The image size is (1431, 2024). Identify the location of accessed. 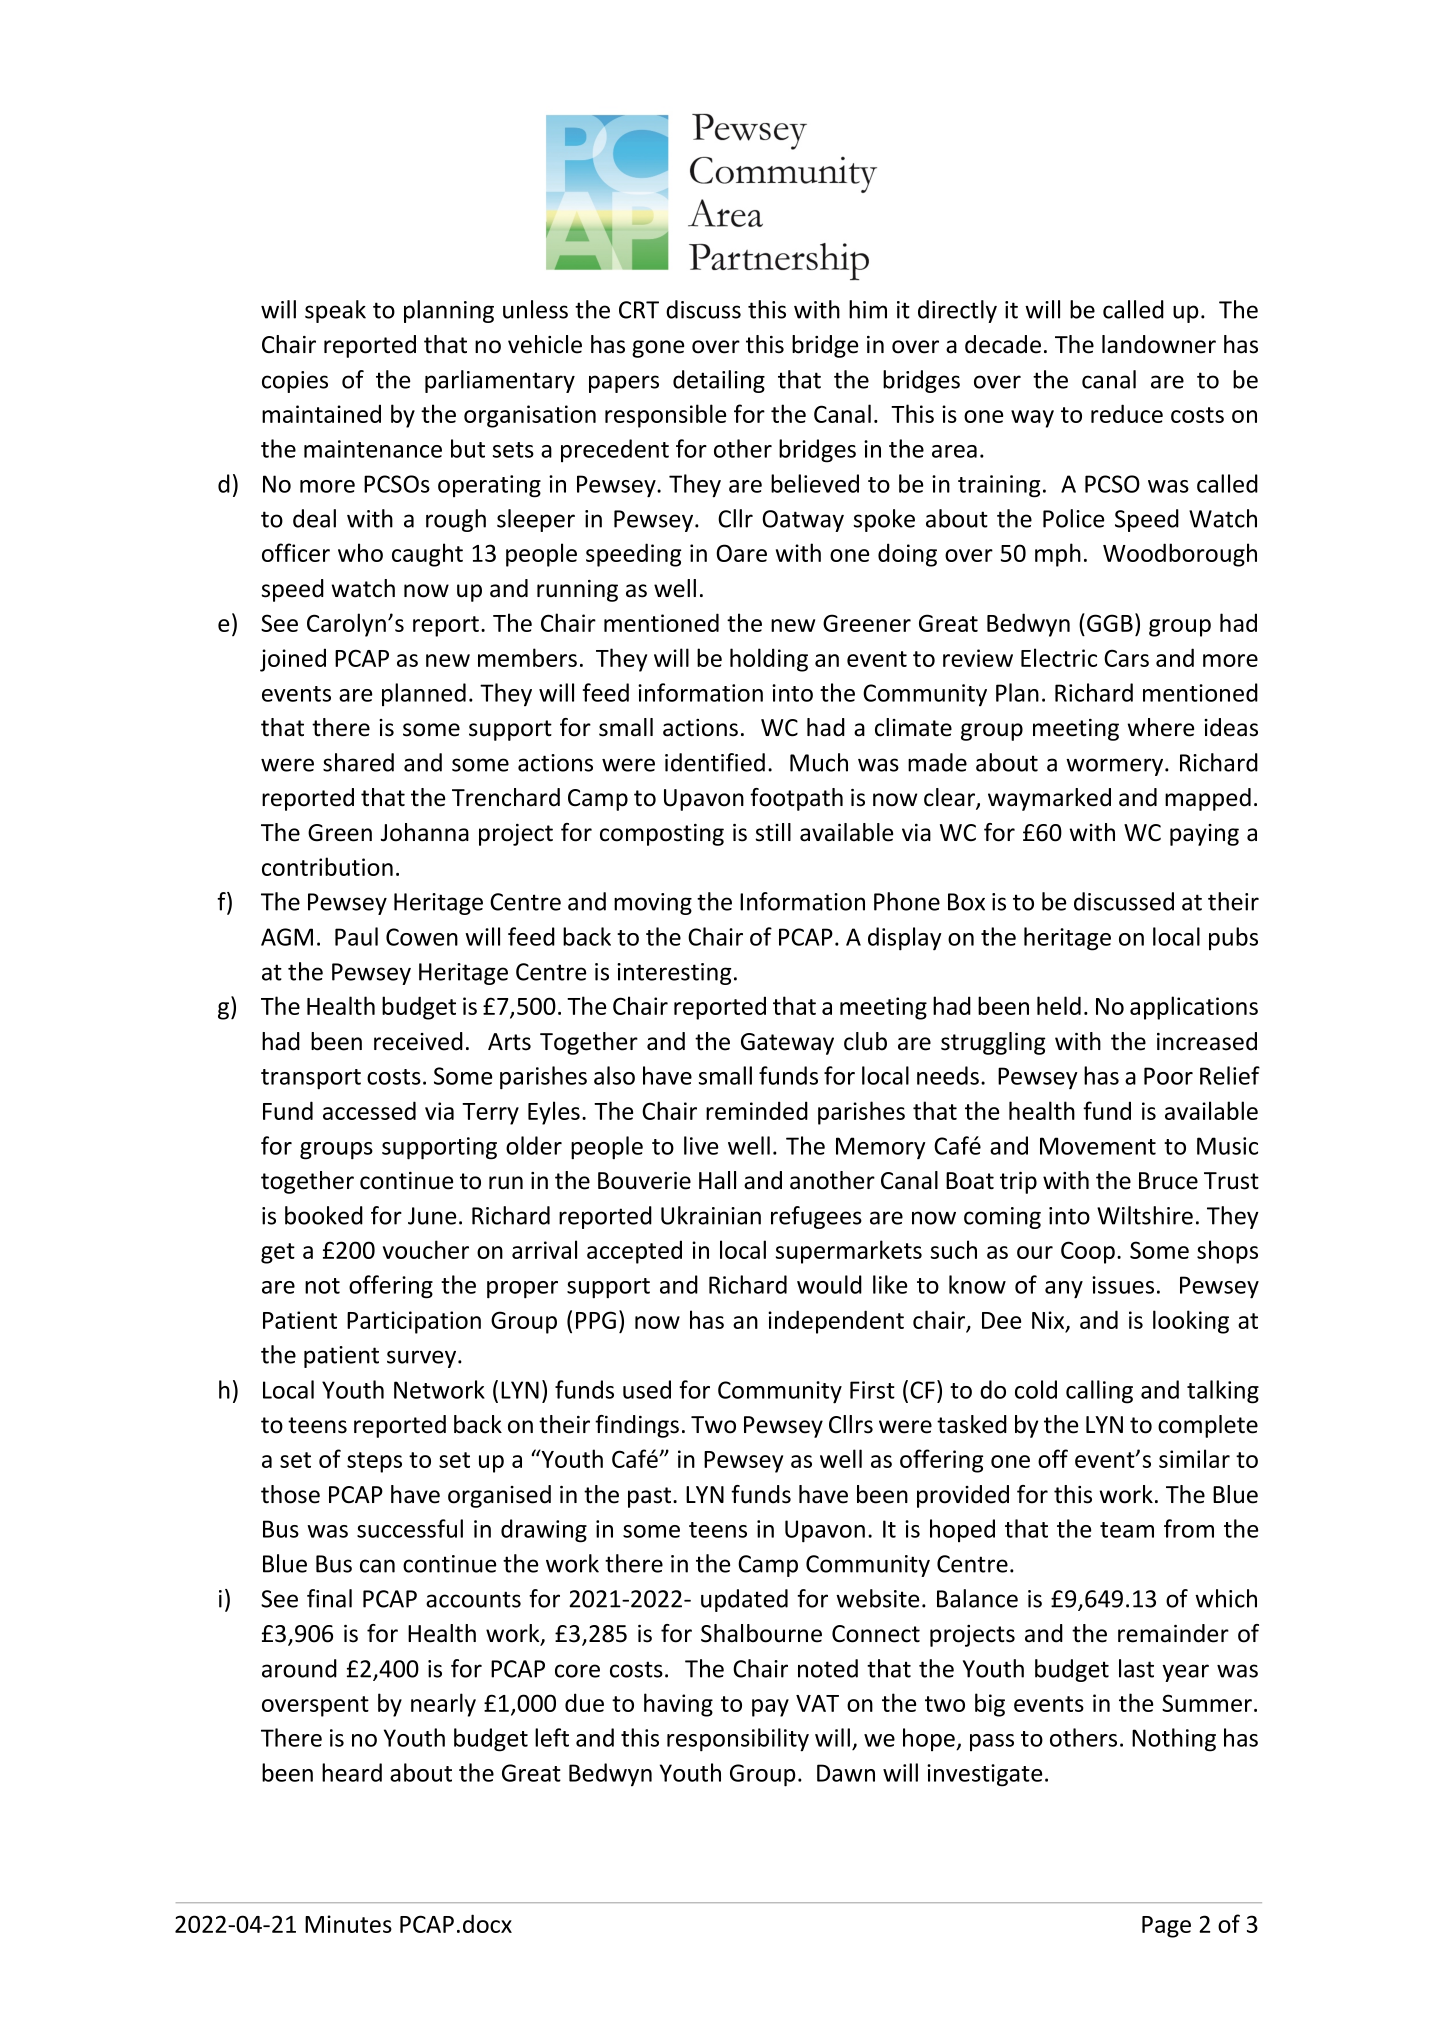
(369, 1110).
